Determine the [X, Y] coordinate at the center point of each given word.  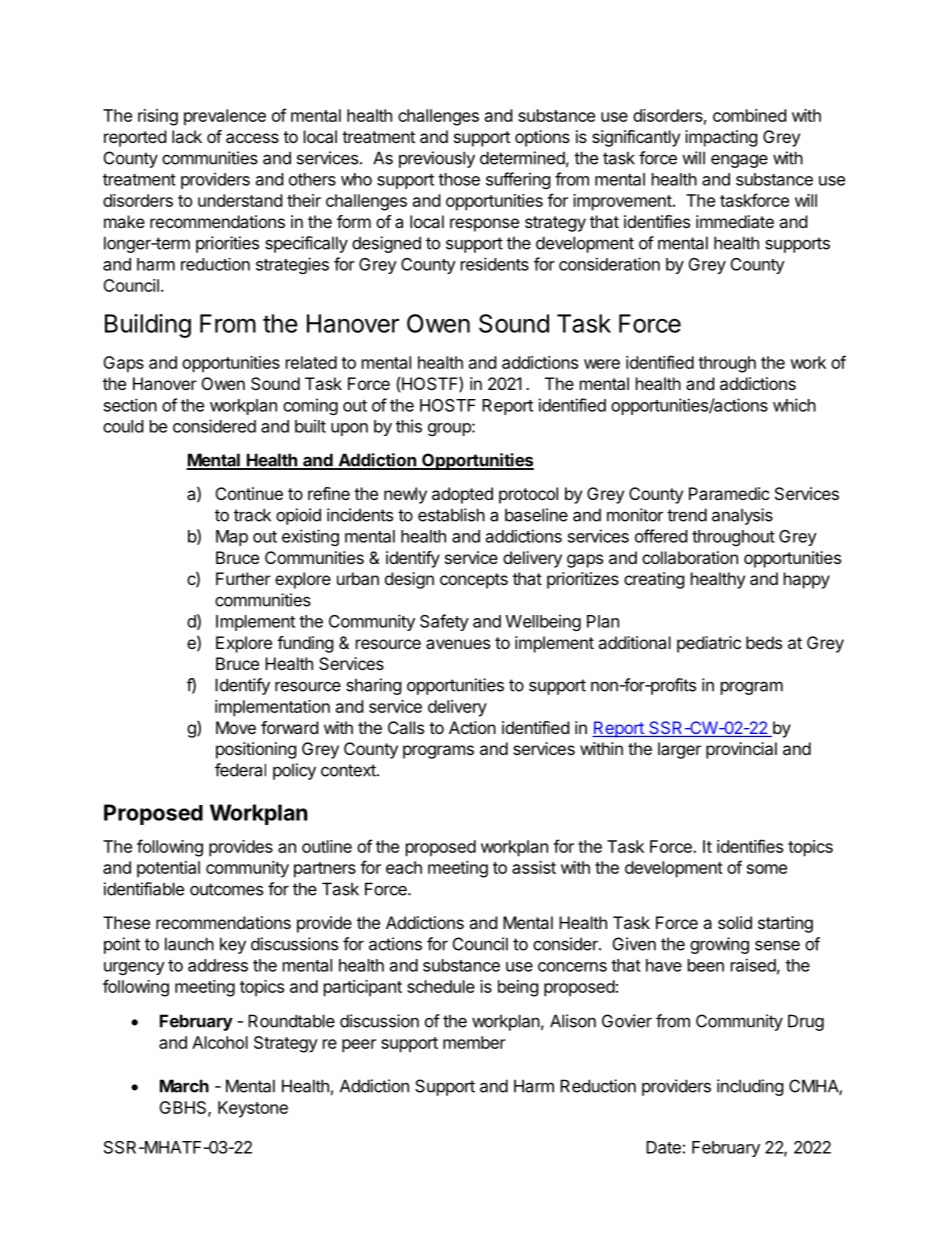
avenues [458, 644]
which [794, 405]
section [130, 405]
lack [187, 136]
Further [243, 578]
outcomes [226, 889]
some [767, 869]
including [750, 1087]
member [474, 1042]
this [409, 426]
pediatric [709, 644]
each [404, 867]
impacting [721, 138]
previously [437, 159]
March [184, 1086]
